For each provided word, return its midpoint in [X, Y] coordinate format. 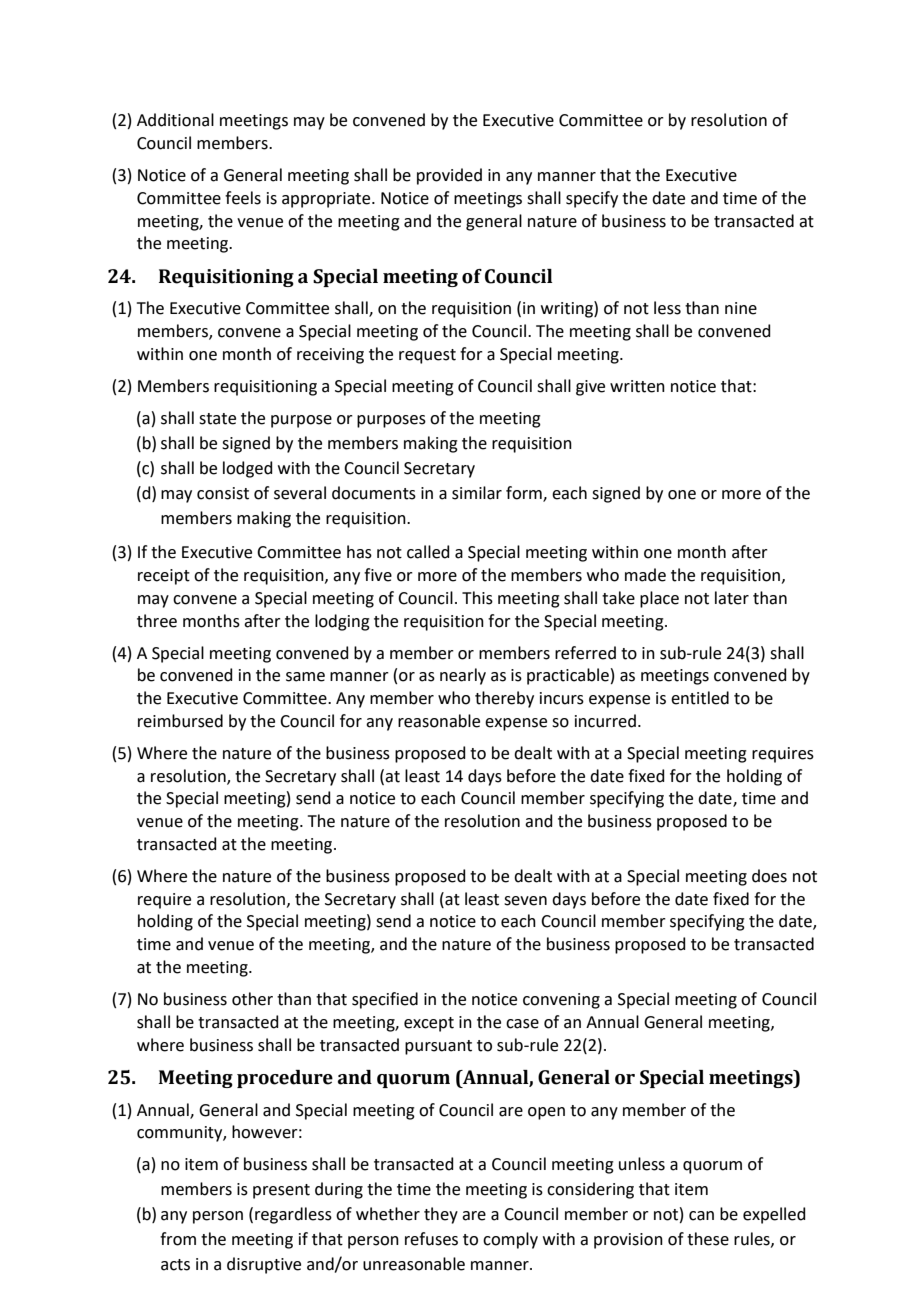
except [429, 1024]
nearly [463, 676]
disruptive [264, 1265]
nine [741, 308]
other [252, 999]
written [637, 386]
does [769, 876]
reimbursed [180, 721]
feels [243, 198]
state [217, 419]
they [441, 1215]
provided [449, 176]
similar [477, 493]
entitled [700, 698]
